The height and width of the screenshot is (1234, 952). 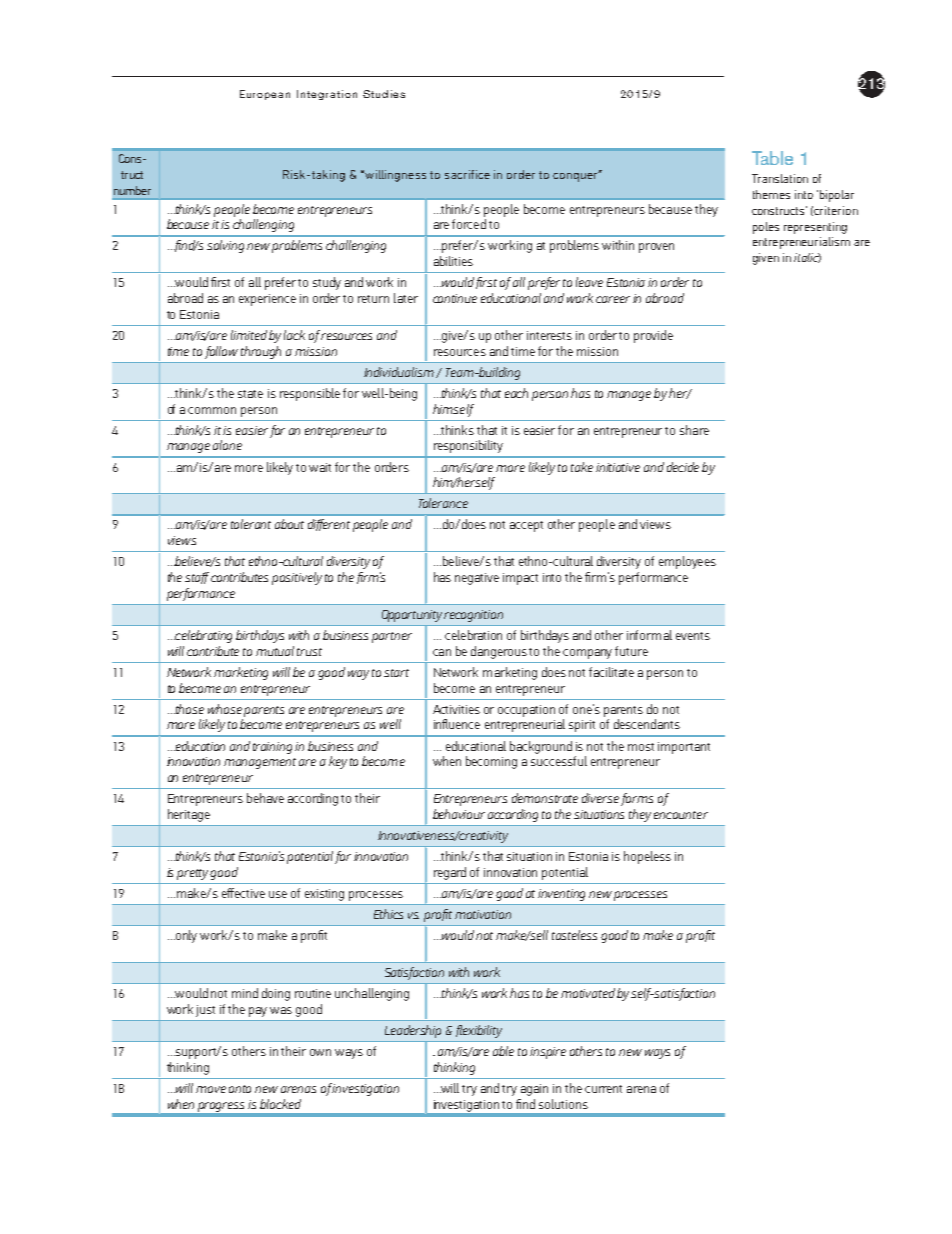 I want to click on themes, so click(x=771, y=194).
